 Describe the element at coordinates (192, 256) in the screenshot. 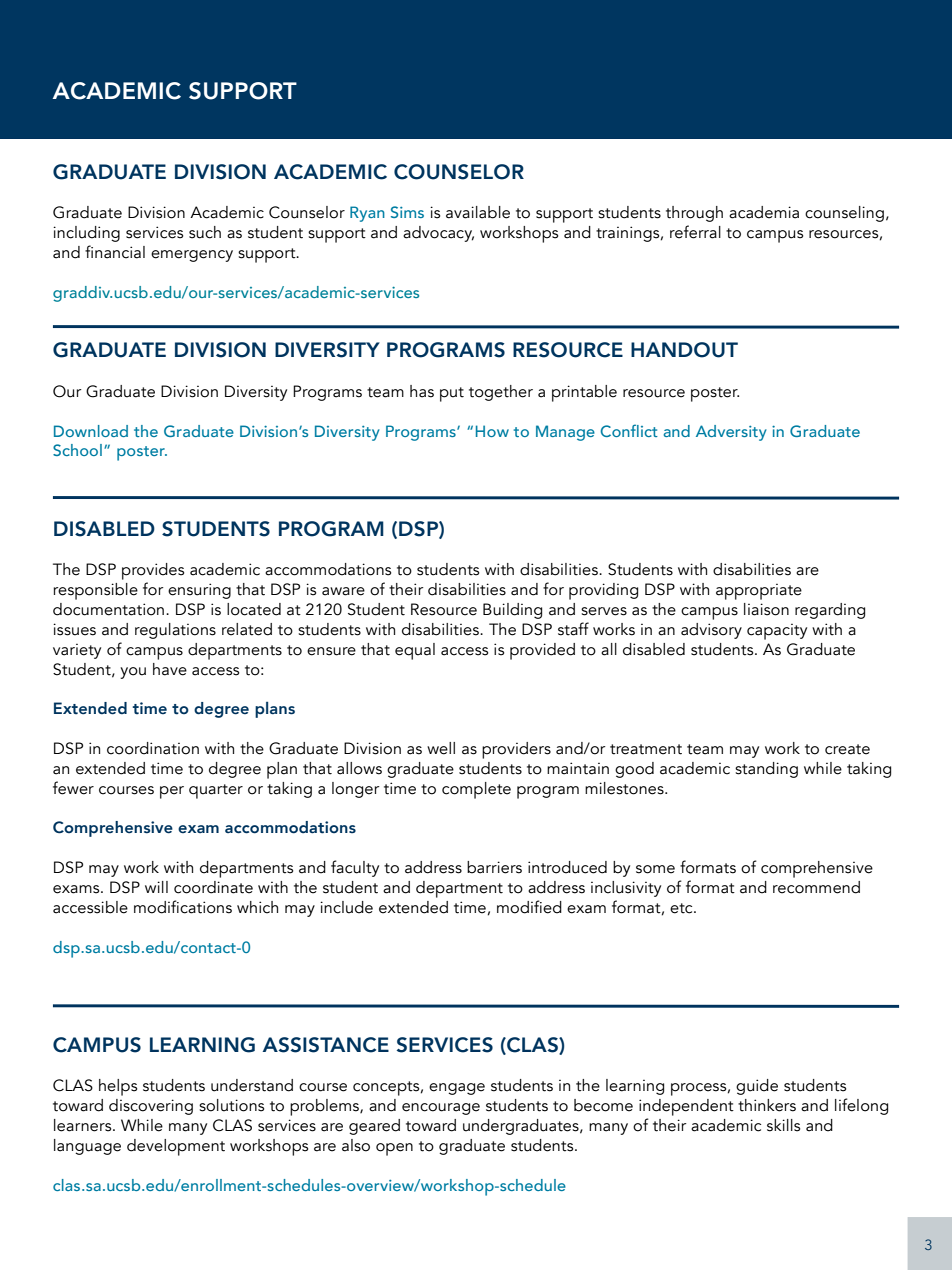

I see `emergency` at that location.
